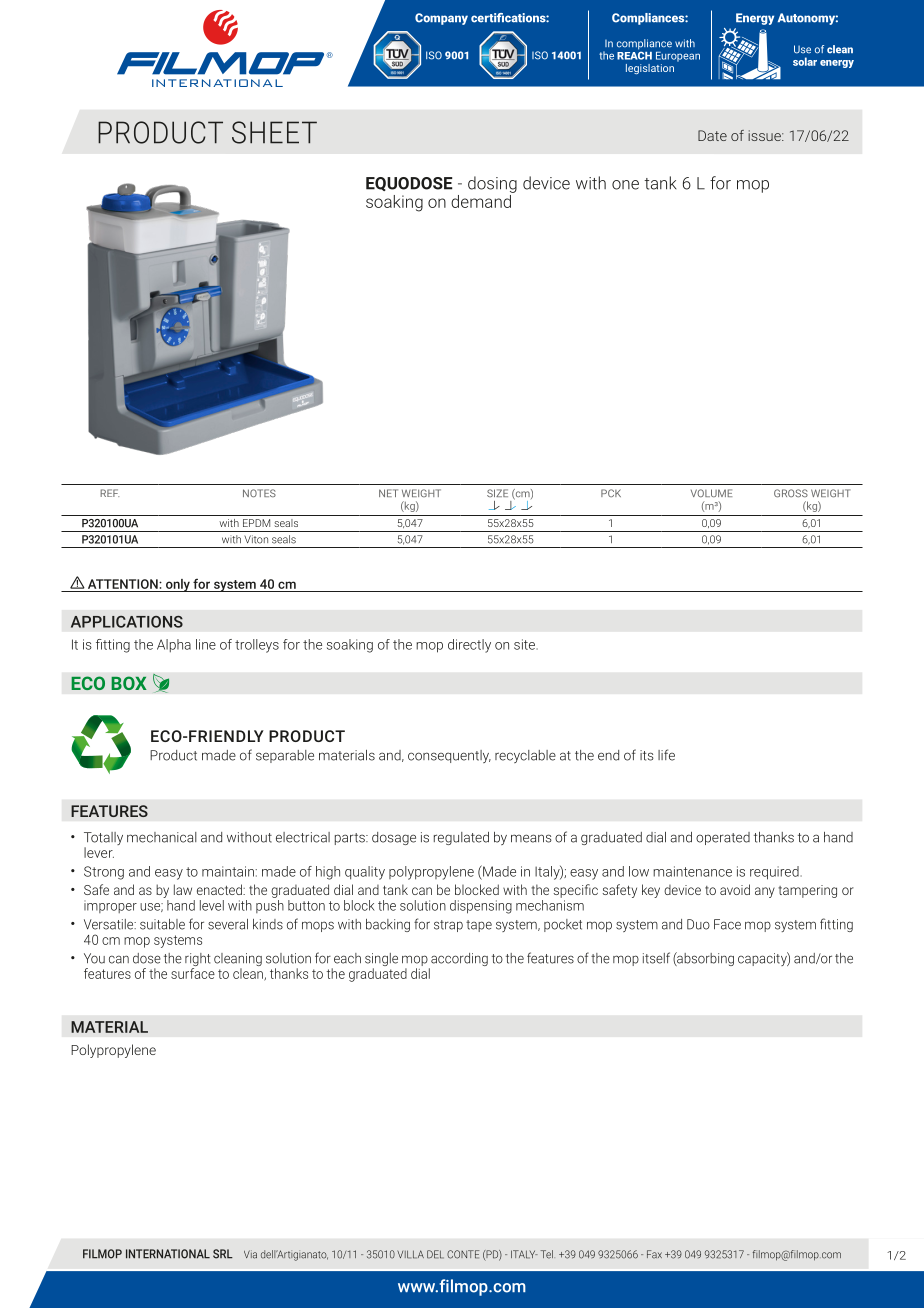 This screenshot has width=924, height=1308. Describe the element at coordinates (441, 19) in the screenshot. I see `Company` at that location.
